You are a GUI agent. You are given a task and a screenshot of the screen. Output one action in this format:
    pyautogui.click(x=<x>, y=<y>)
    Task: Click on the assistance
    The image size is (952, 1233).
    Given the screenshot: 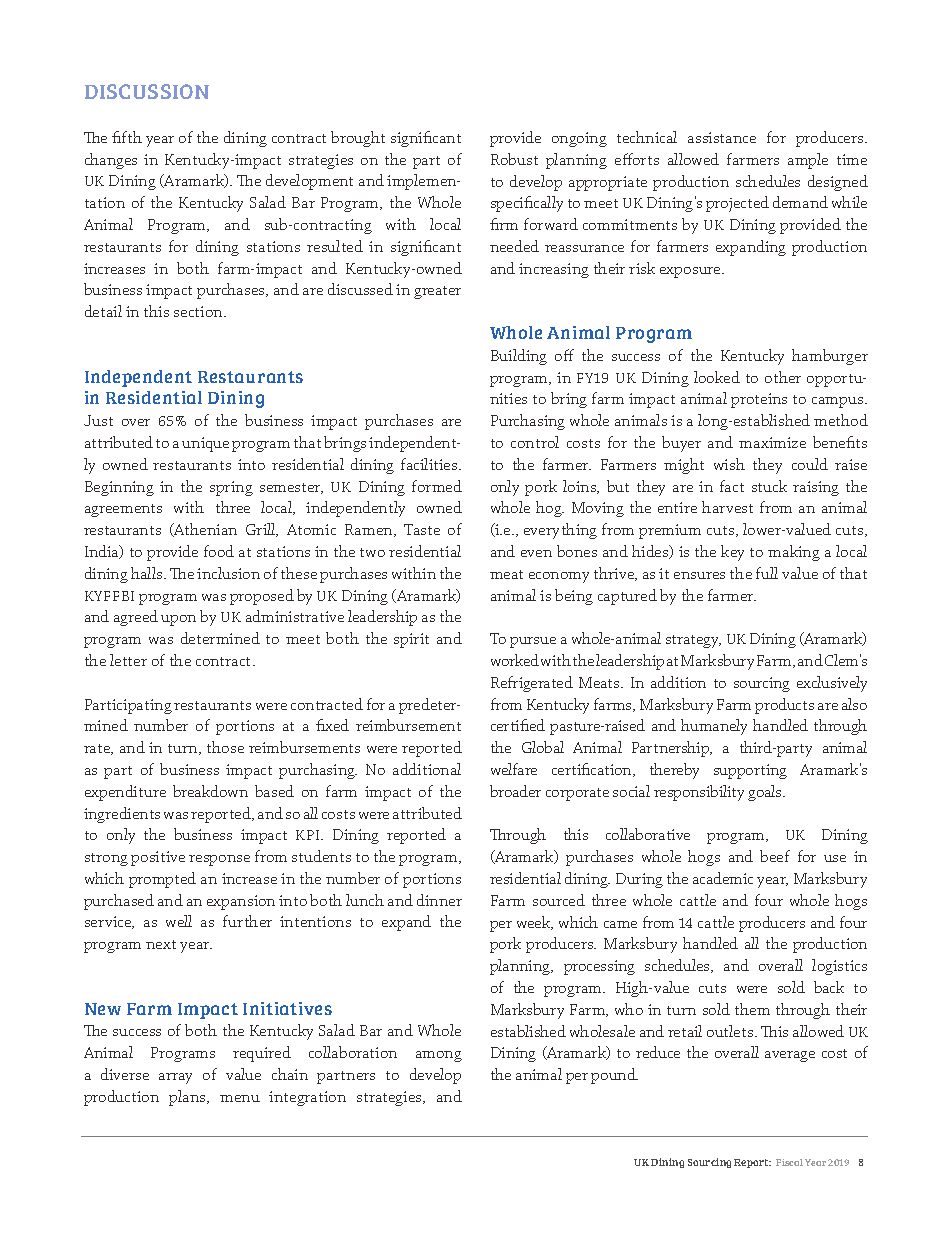 What is the action you would take?
    pyautogui.click(x=722, y=137)
